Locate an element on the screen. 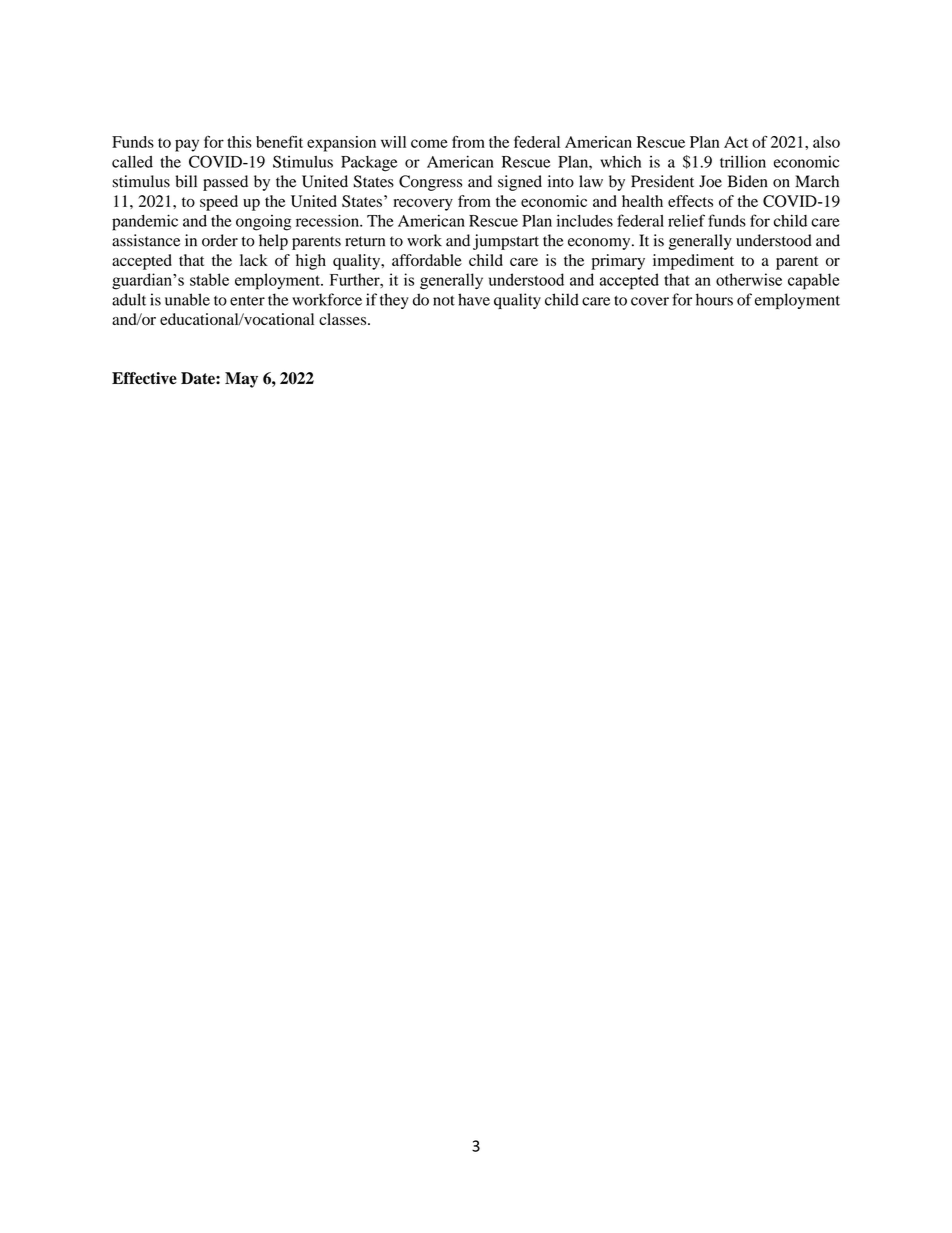 This screenshot has height=1233, width=952. come is located at coordinates (429, 143).
